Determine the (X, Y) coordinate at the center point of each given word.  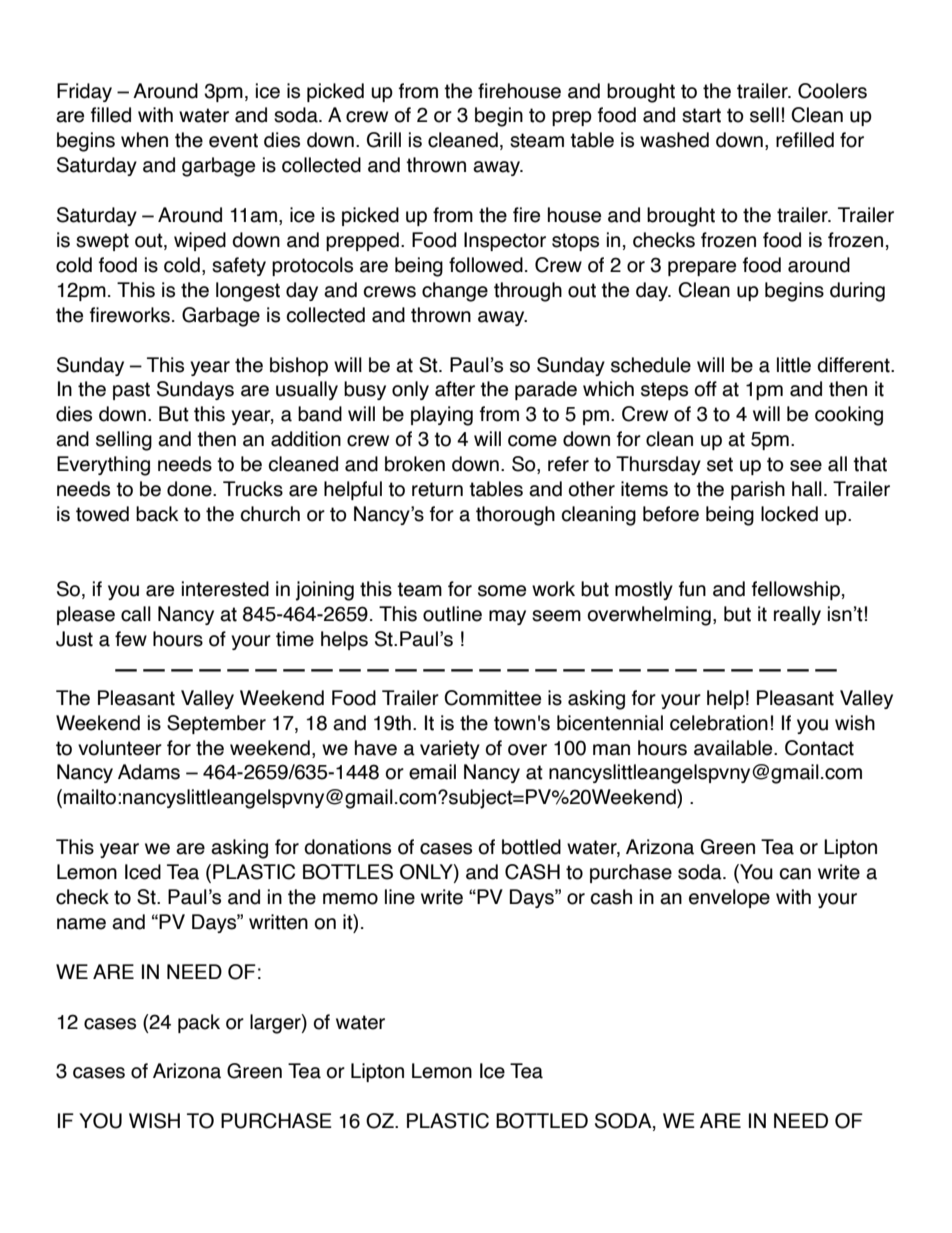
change (455, 292)
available (734, 748)
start (701, 115)
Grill (384, 140)
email (432, 772)
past (131, 391)
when (144, 140)
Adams (149, 772)
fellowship (796, 590)
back (157, 514)
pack (199, 1023)
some (502, 591)
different (854, 365)
